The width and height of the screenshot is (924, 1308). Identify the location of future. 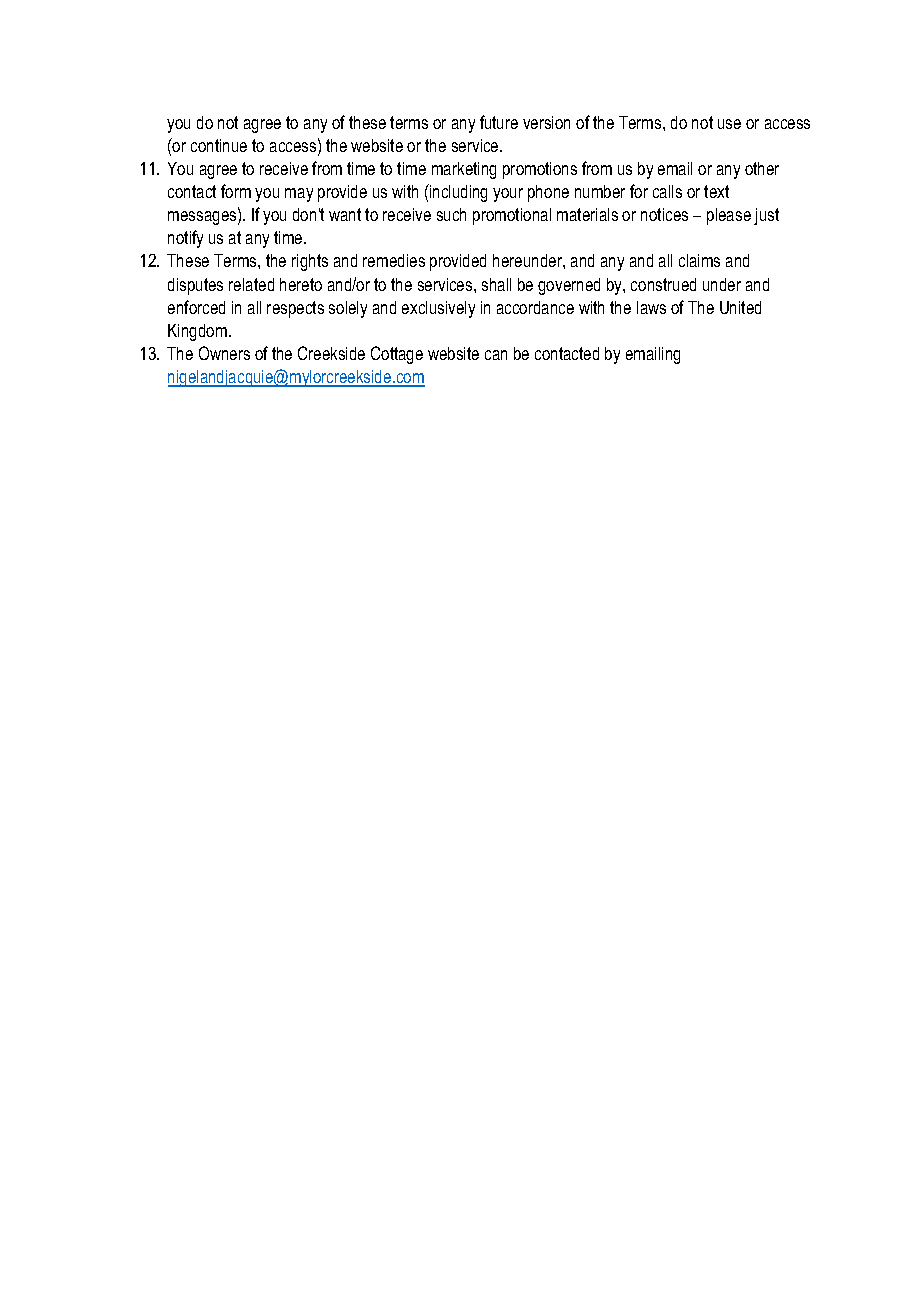
(499, 122).
